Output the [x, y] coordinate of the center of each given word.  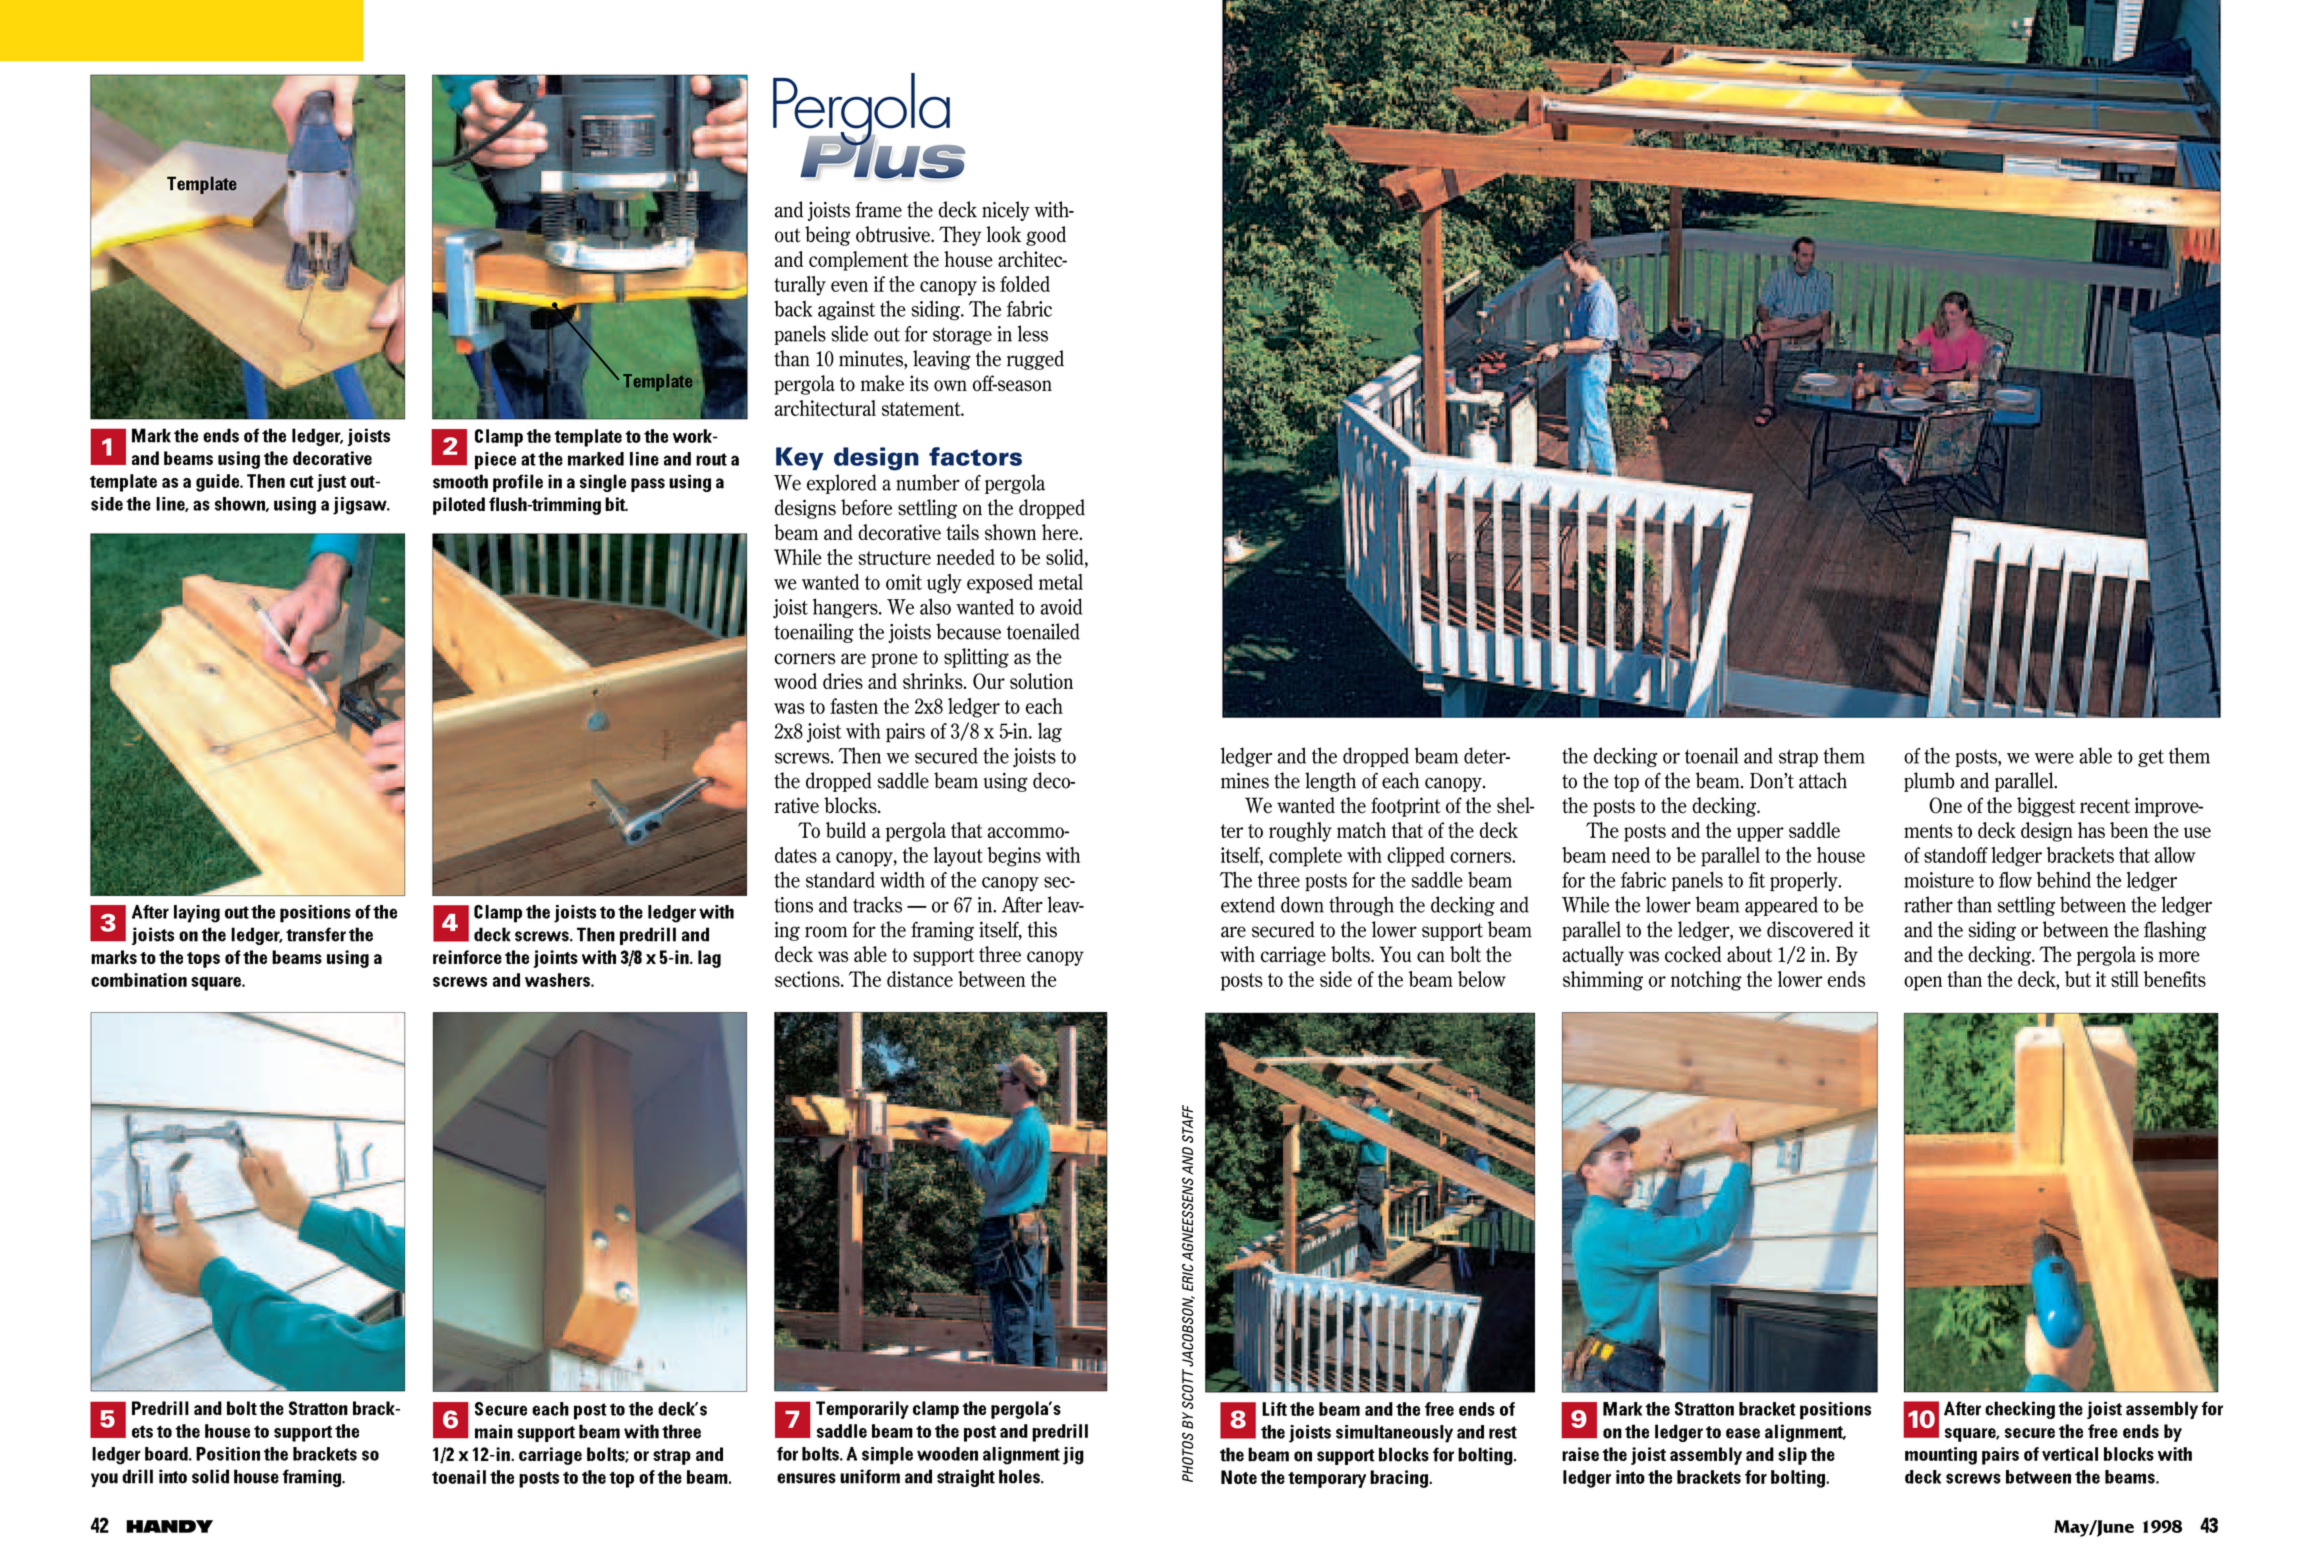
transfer [316, 934]
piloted [459, 506]
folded [1025, 284]
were [2054, 758]
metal [1061, 582]
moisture [1939, 880]
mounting [1941, 1456]
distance [920, 979]
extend [1248, 904]
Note [1239, 1477]
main [494, 1431]
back [793, 308]
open [1923, 983]
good [1046, 236]
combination [139, 980]
